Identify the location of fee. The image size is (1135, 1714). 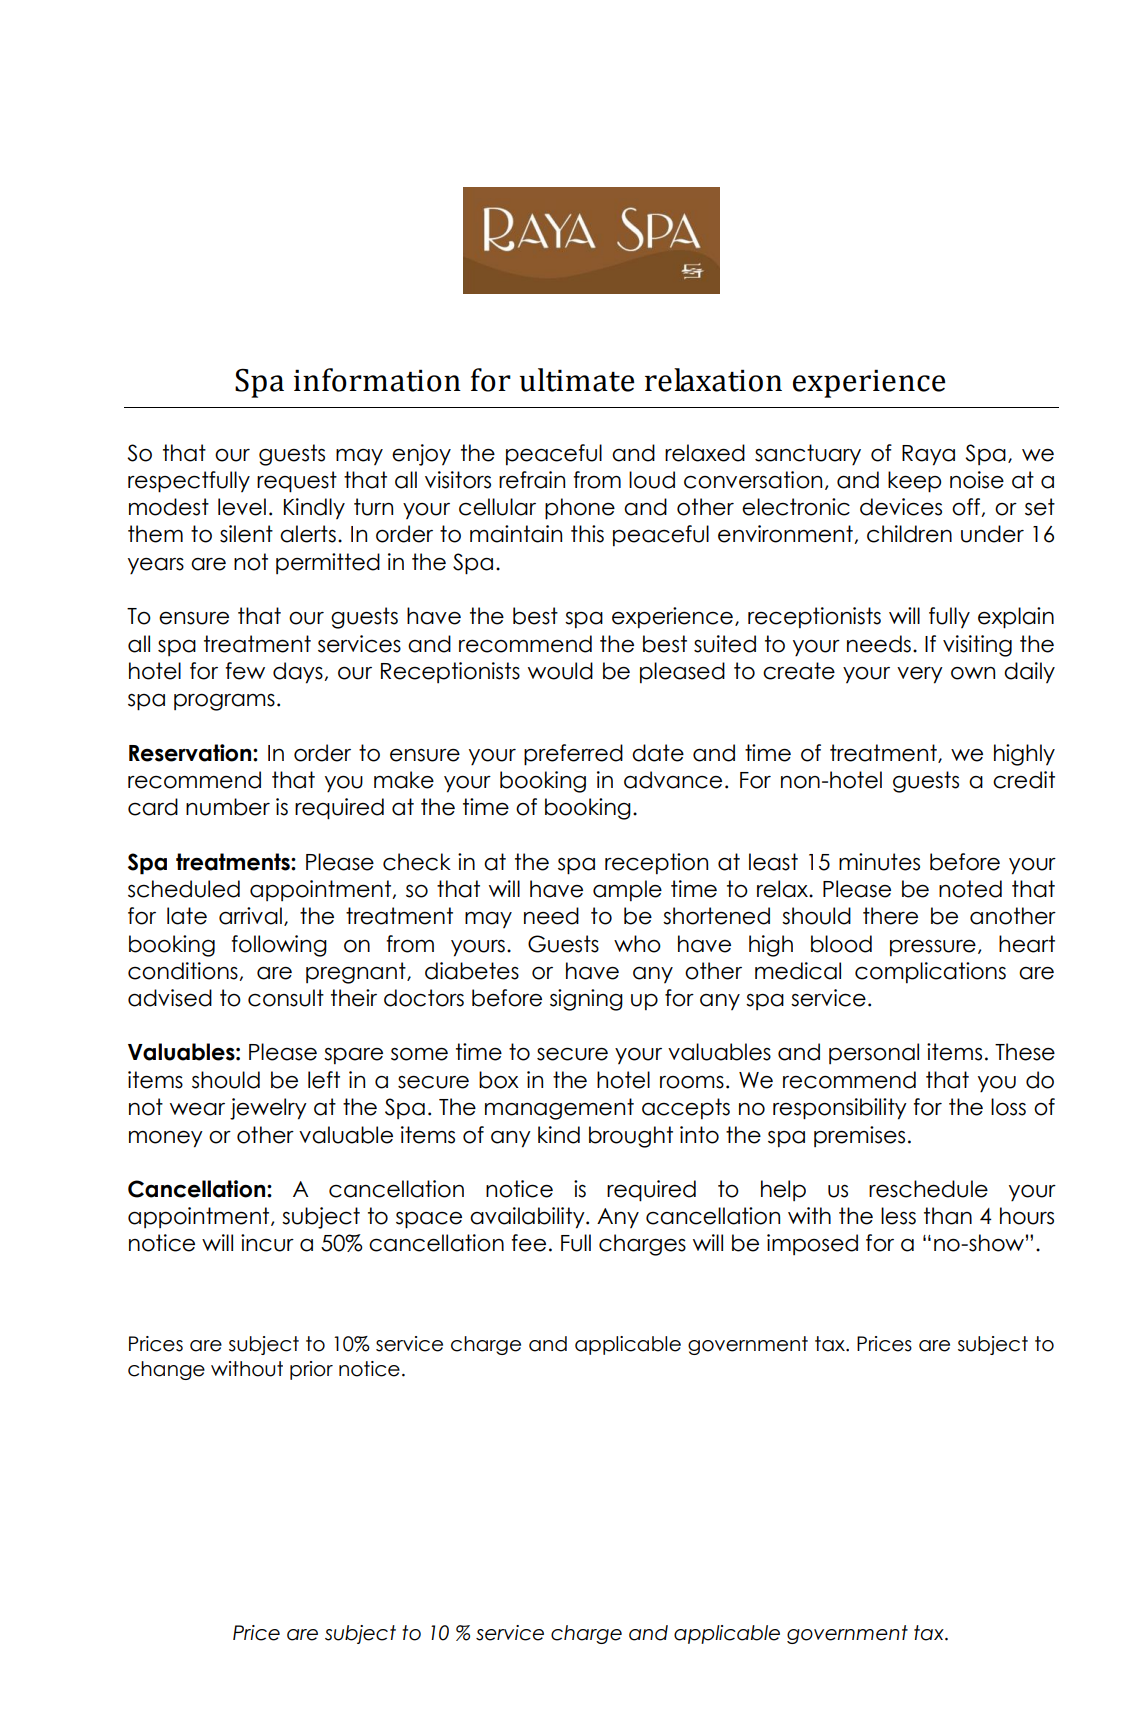
(528, 1243).
